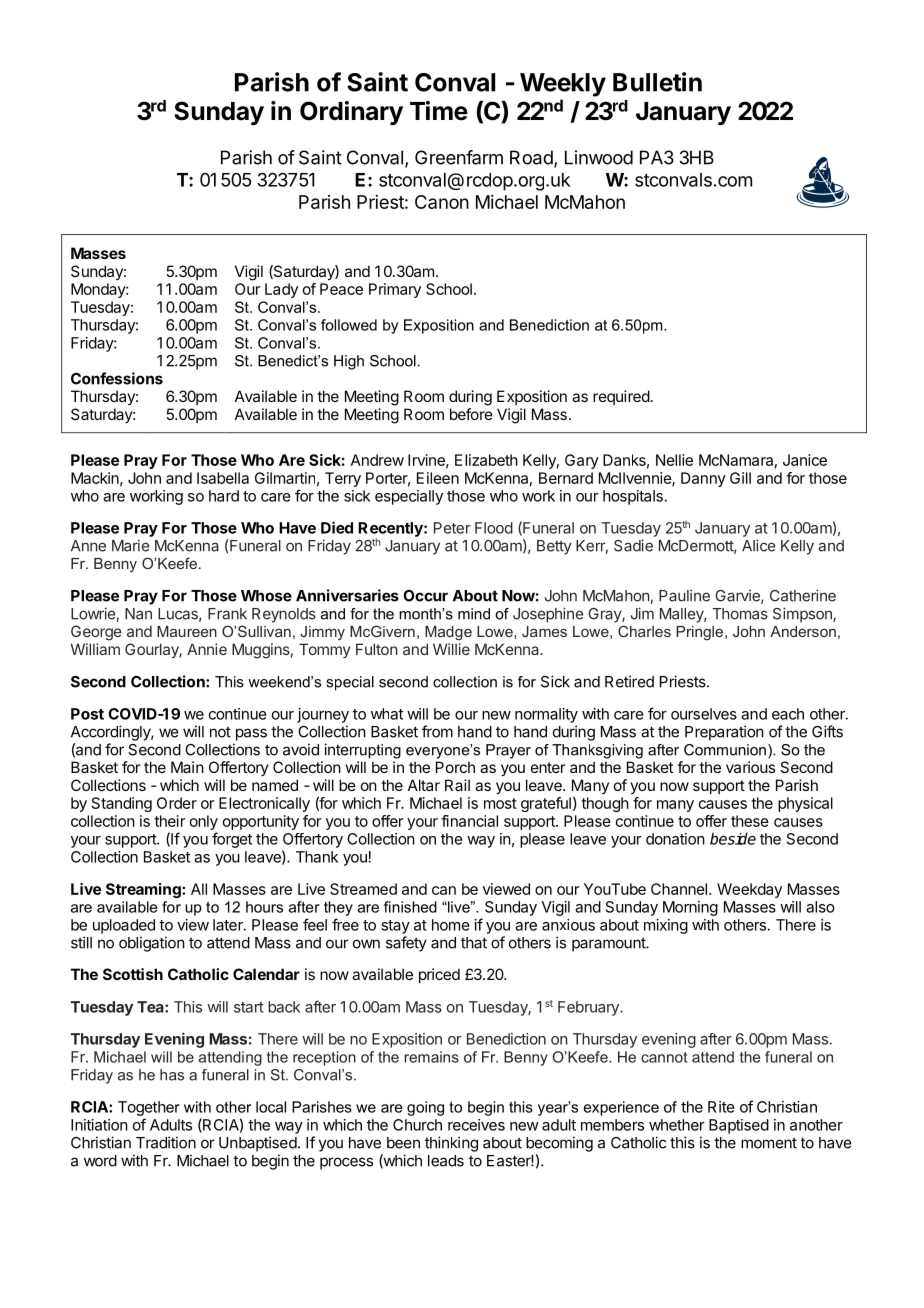 This image has height=1308, width=924. What do you see at coordinates (451, 1144) in the image?
I see `thinking` at bounding box center [451, 1144].
